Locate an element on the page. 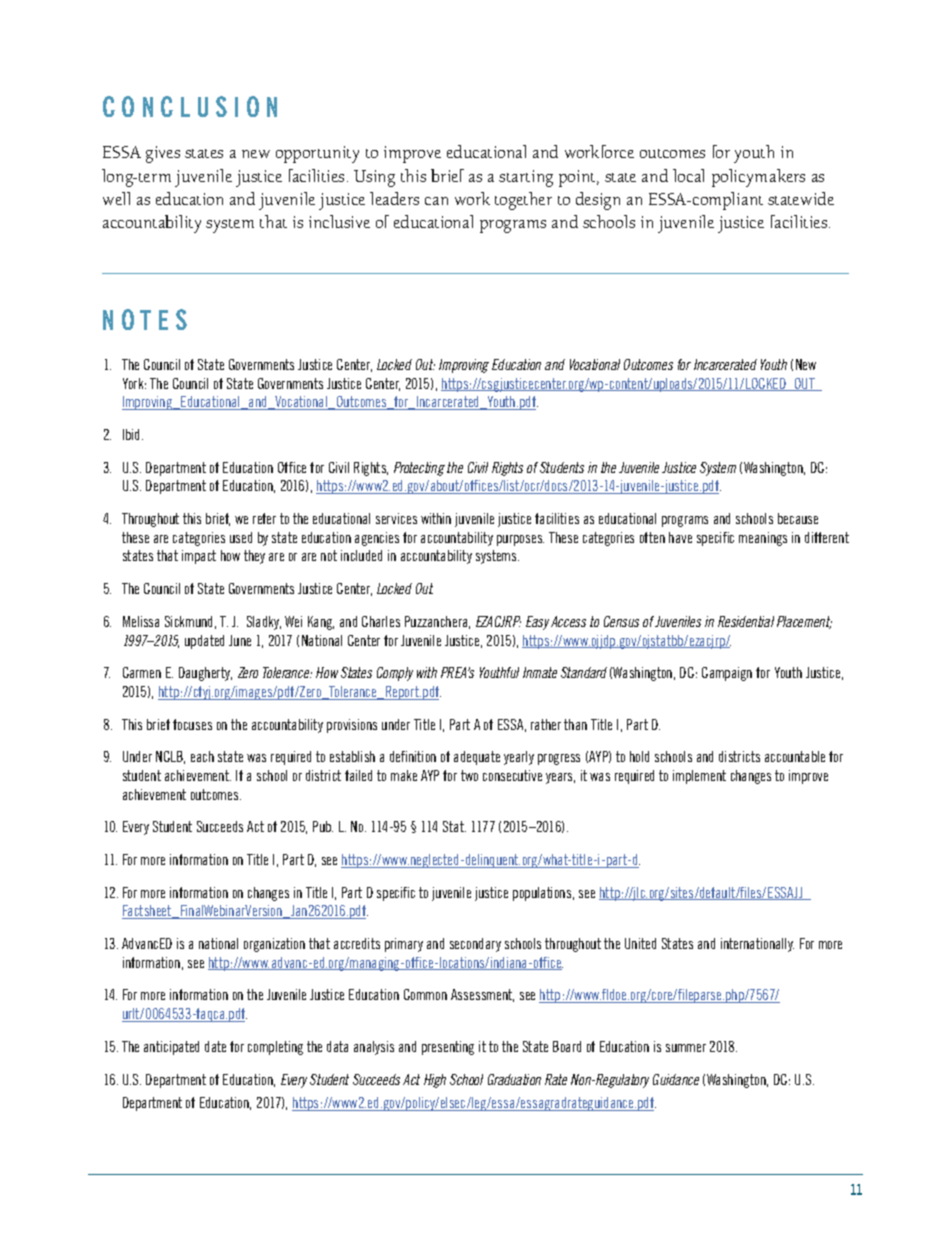  local is located at coordinates (688, 175).
